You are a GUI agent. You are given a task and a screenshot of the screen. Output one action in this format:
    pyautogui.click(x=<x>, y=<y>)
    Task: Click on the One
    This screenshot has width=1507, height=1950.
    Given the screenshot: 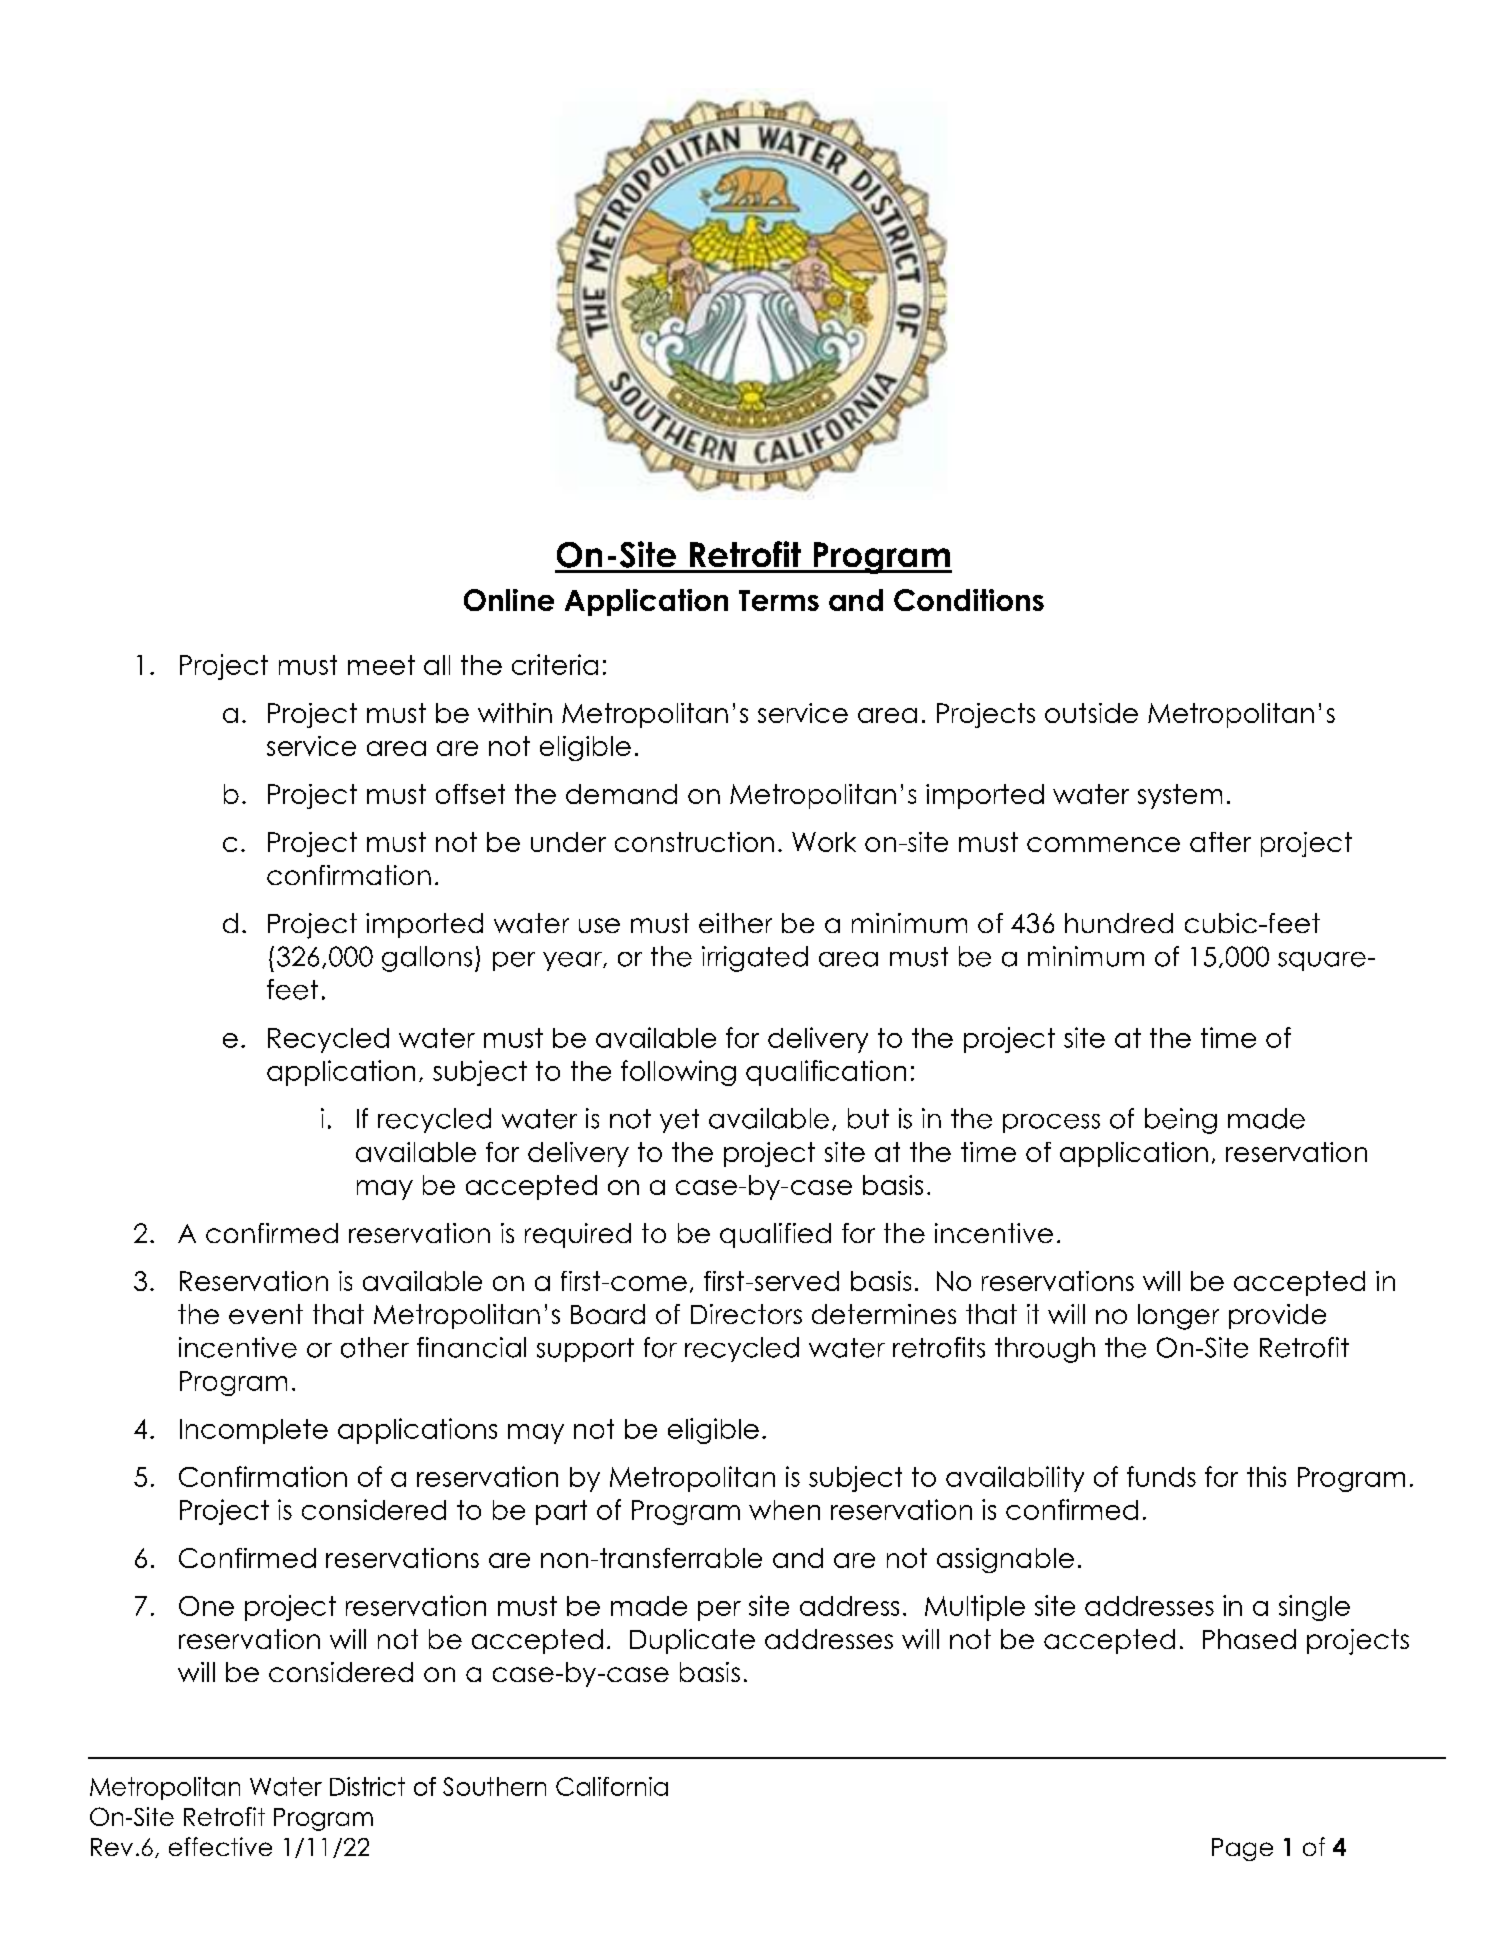 What is the action you would take?
    pyautogui.click(x=206, y=1606)
